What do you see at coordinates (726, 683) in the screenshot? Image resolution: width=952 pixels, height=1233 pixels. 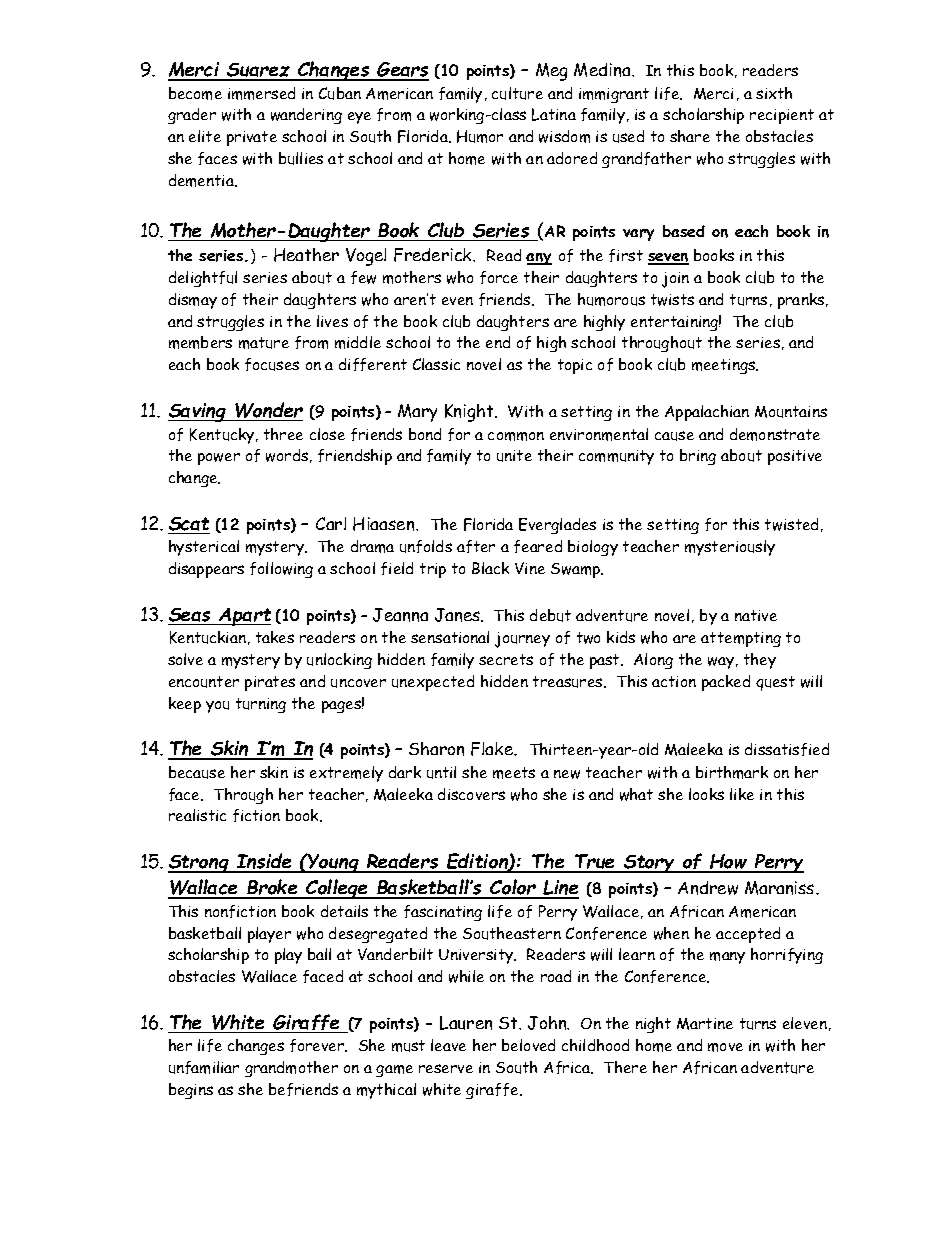 I see `packed` at bounding box center [726, 683].
